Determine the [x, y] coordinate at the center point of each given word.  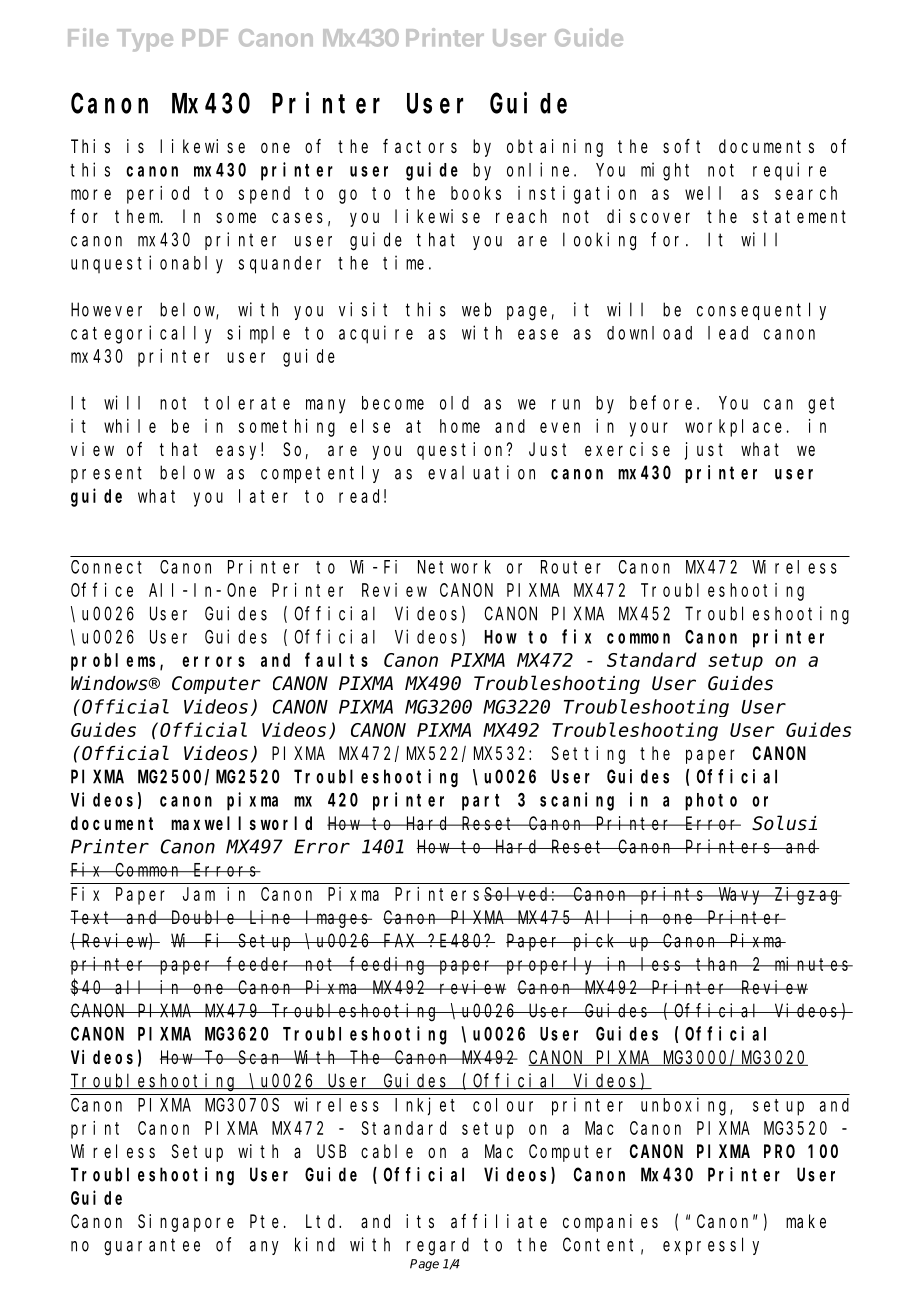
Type [145, 40]
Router [571, 567]
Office [102, 589]
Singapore [186, 1223]
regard [437, 1246]
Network [454, 567]
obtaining [555, 148]
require [789, 171]
